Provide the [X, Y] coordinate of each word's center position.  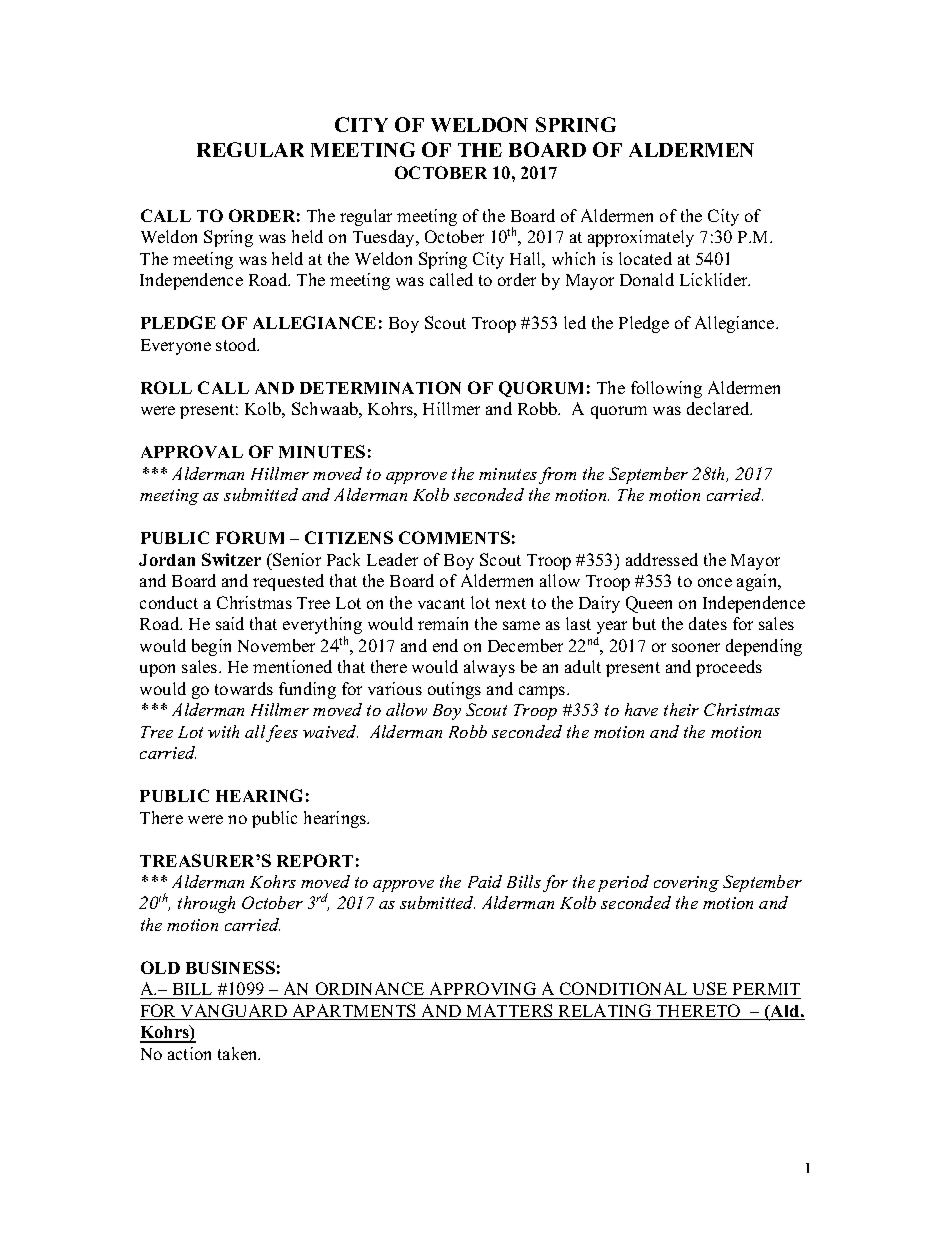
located [645, 258]
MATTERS [510, 1012]
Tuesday [385, 238]
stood [237, 344]
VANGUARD [234, 1012]
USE [710, 990]
